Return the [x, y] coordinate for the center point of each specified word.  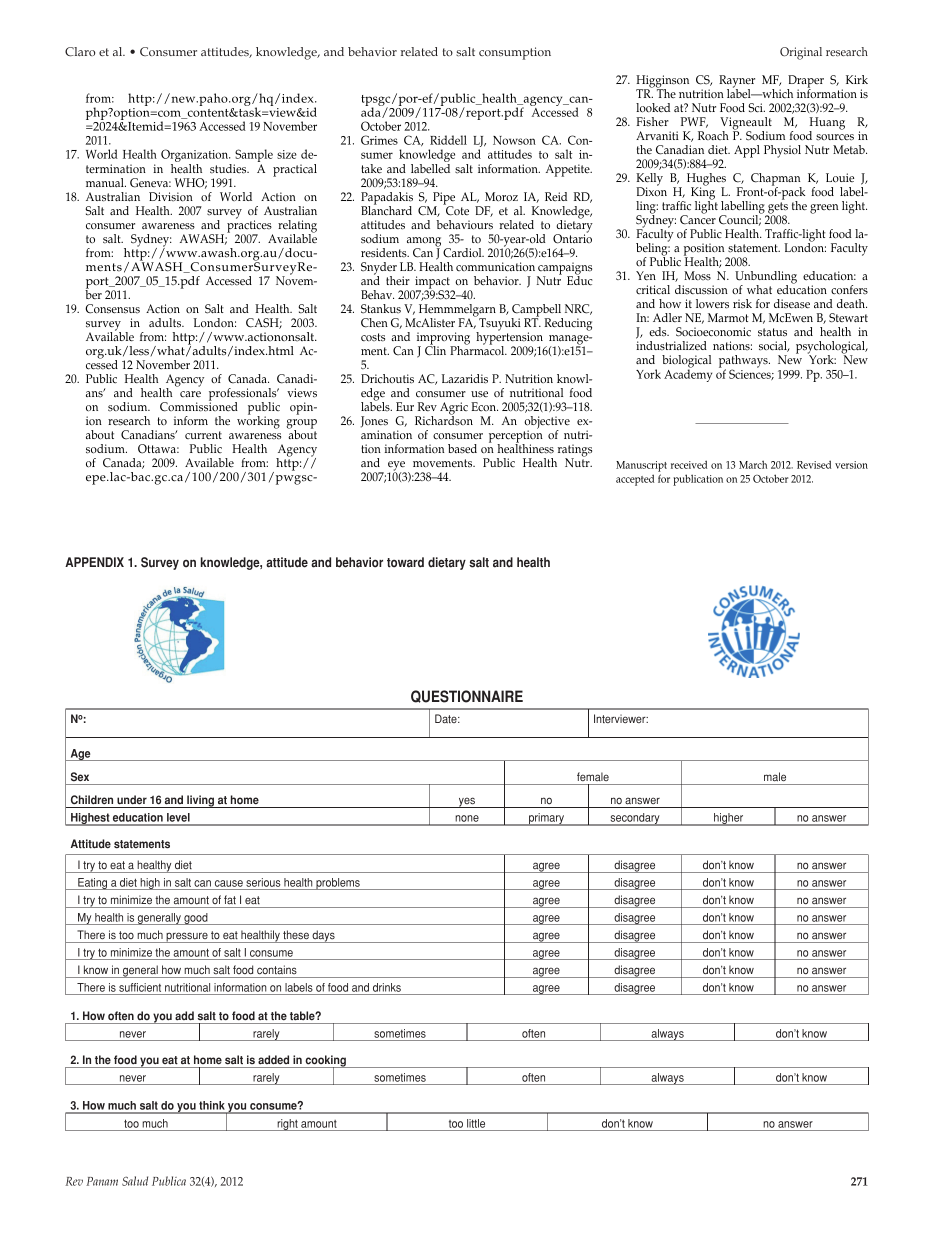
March [753, 464]
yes [467, 802]
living [200, 801]
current [203, 435]
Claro [80, 52]
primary [547, 819]
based [462, 448]
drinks [387, 987]
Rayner [737, 82]
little [476, 1123]
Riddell [448, 140]
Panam [102, 1181]
